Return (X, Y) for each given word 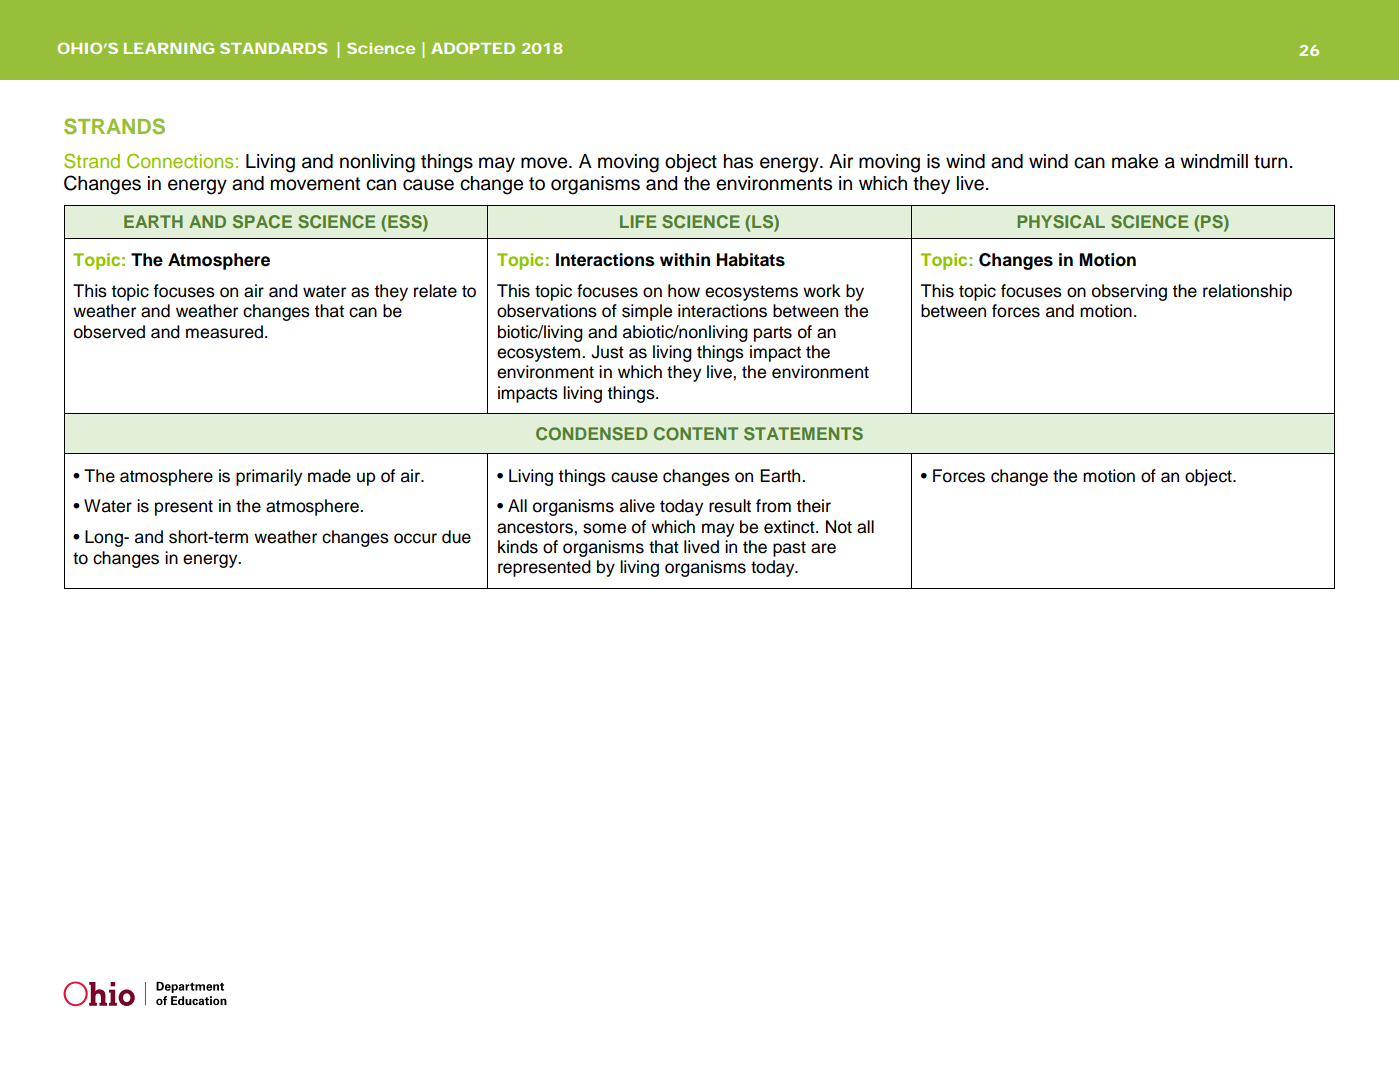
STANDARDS (273, 48)
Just (607, 352)
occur (415, 538)
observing (1129, 292)
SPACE (262, 221)
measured (224, 332)
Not (839, 527)
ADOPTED (473, 48)
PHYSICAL (1061, 221)
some (604, 528)
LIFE (638, 221)
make (1135, 161)
